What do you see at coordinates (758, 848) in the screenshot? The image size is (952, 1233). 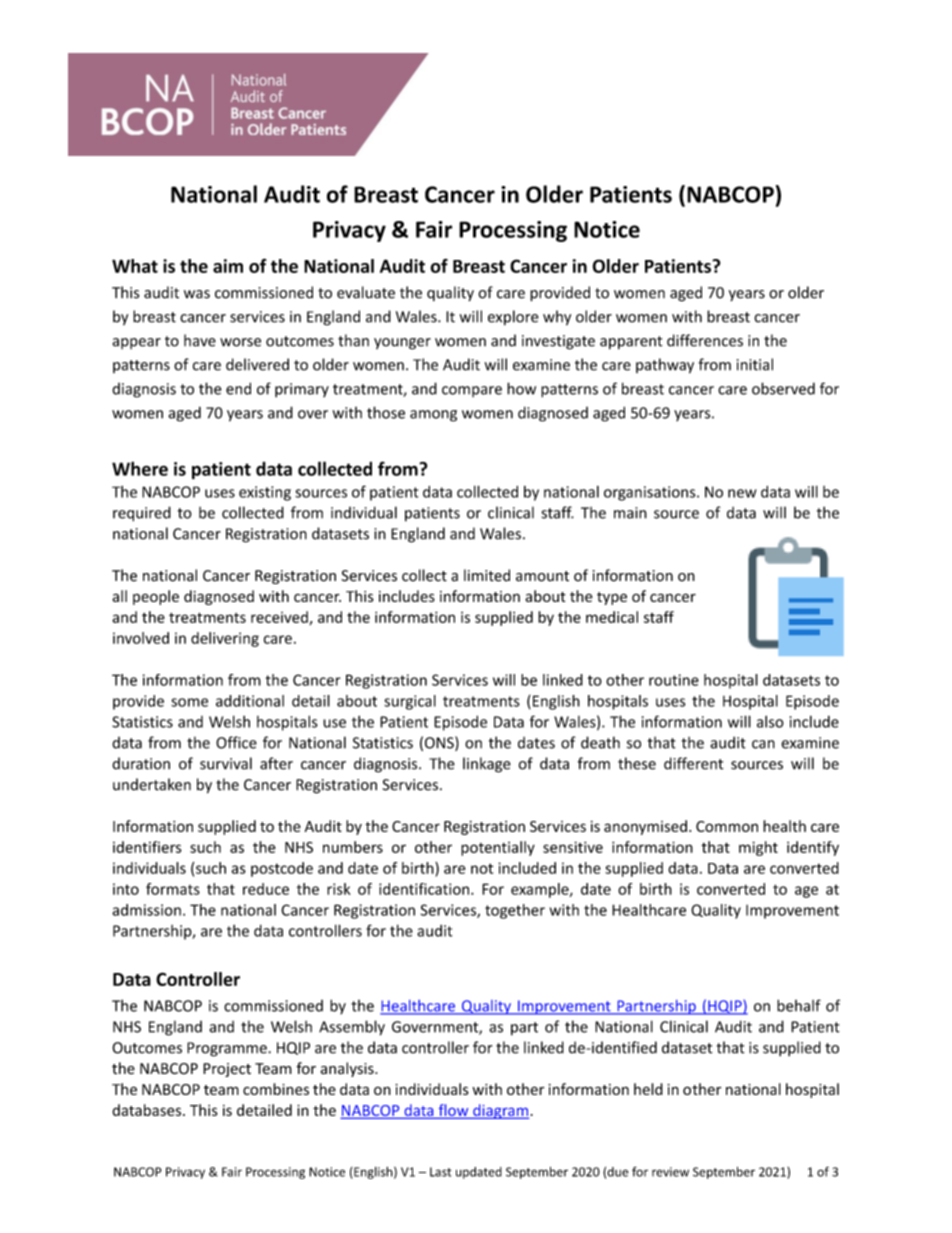 I see `might` at bounding box center [758, 848].
